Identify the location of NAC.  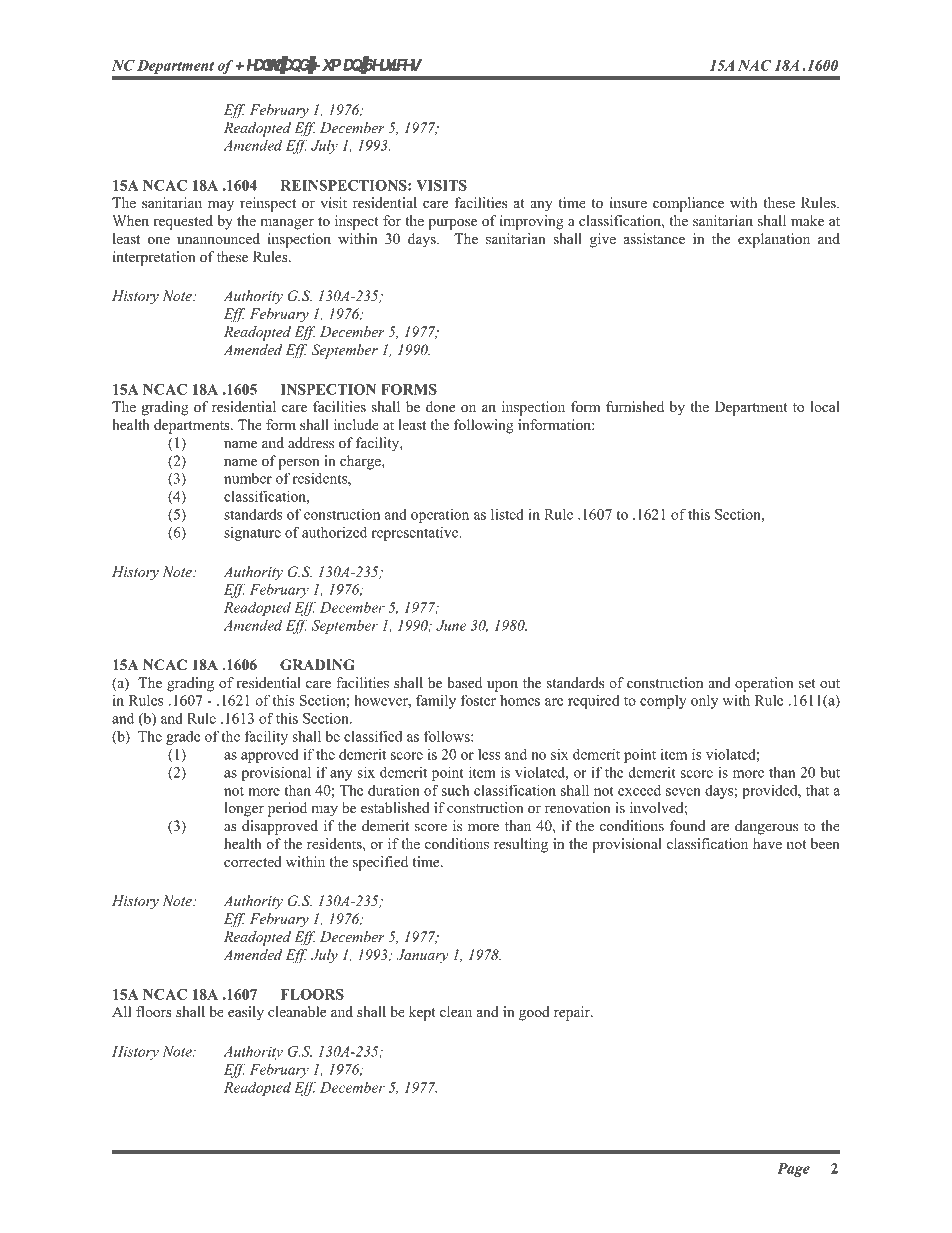
(754, 65).
